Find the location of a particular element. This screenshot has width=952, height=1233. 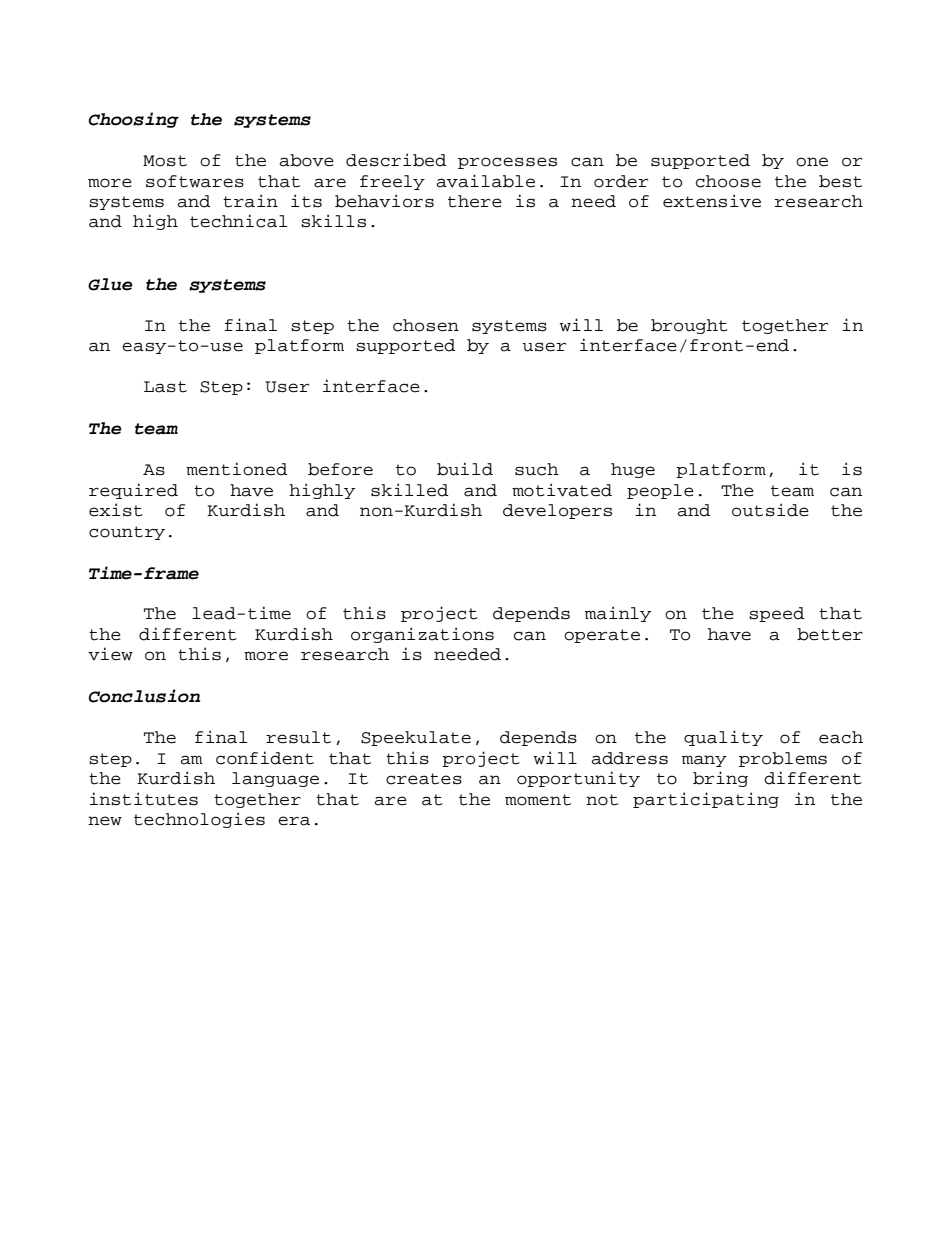

choose is located at coordinates (728, 181).
